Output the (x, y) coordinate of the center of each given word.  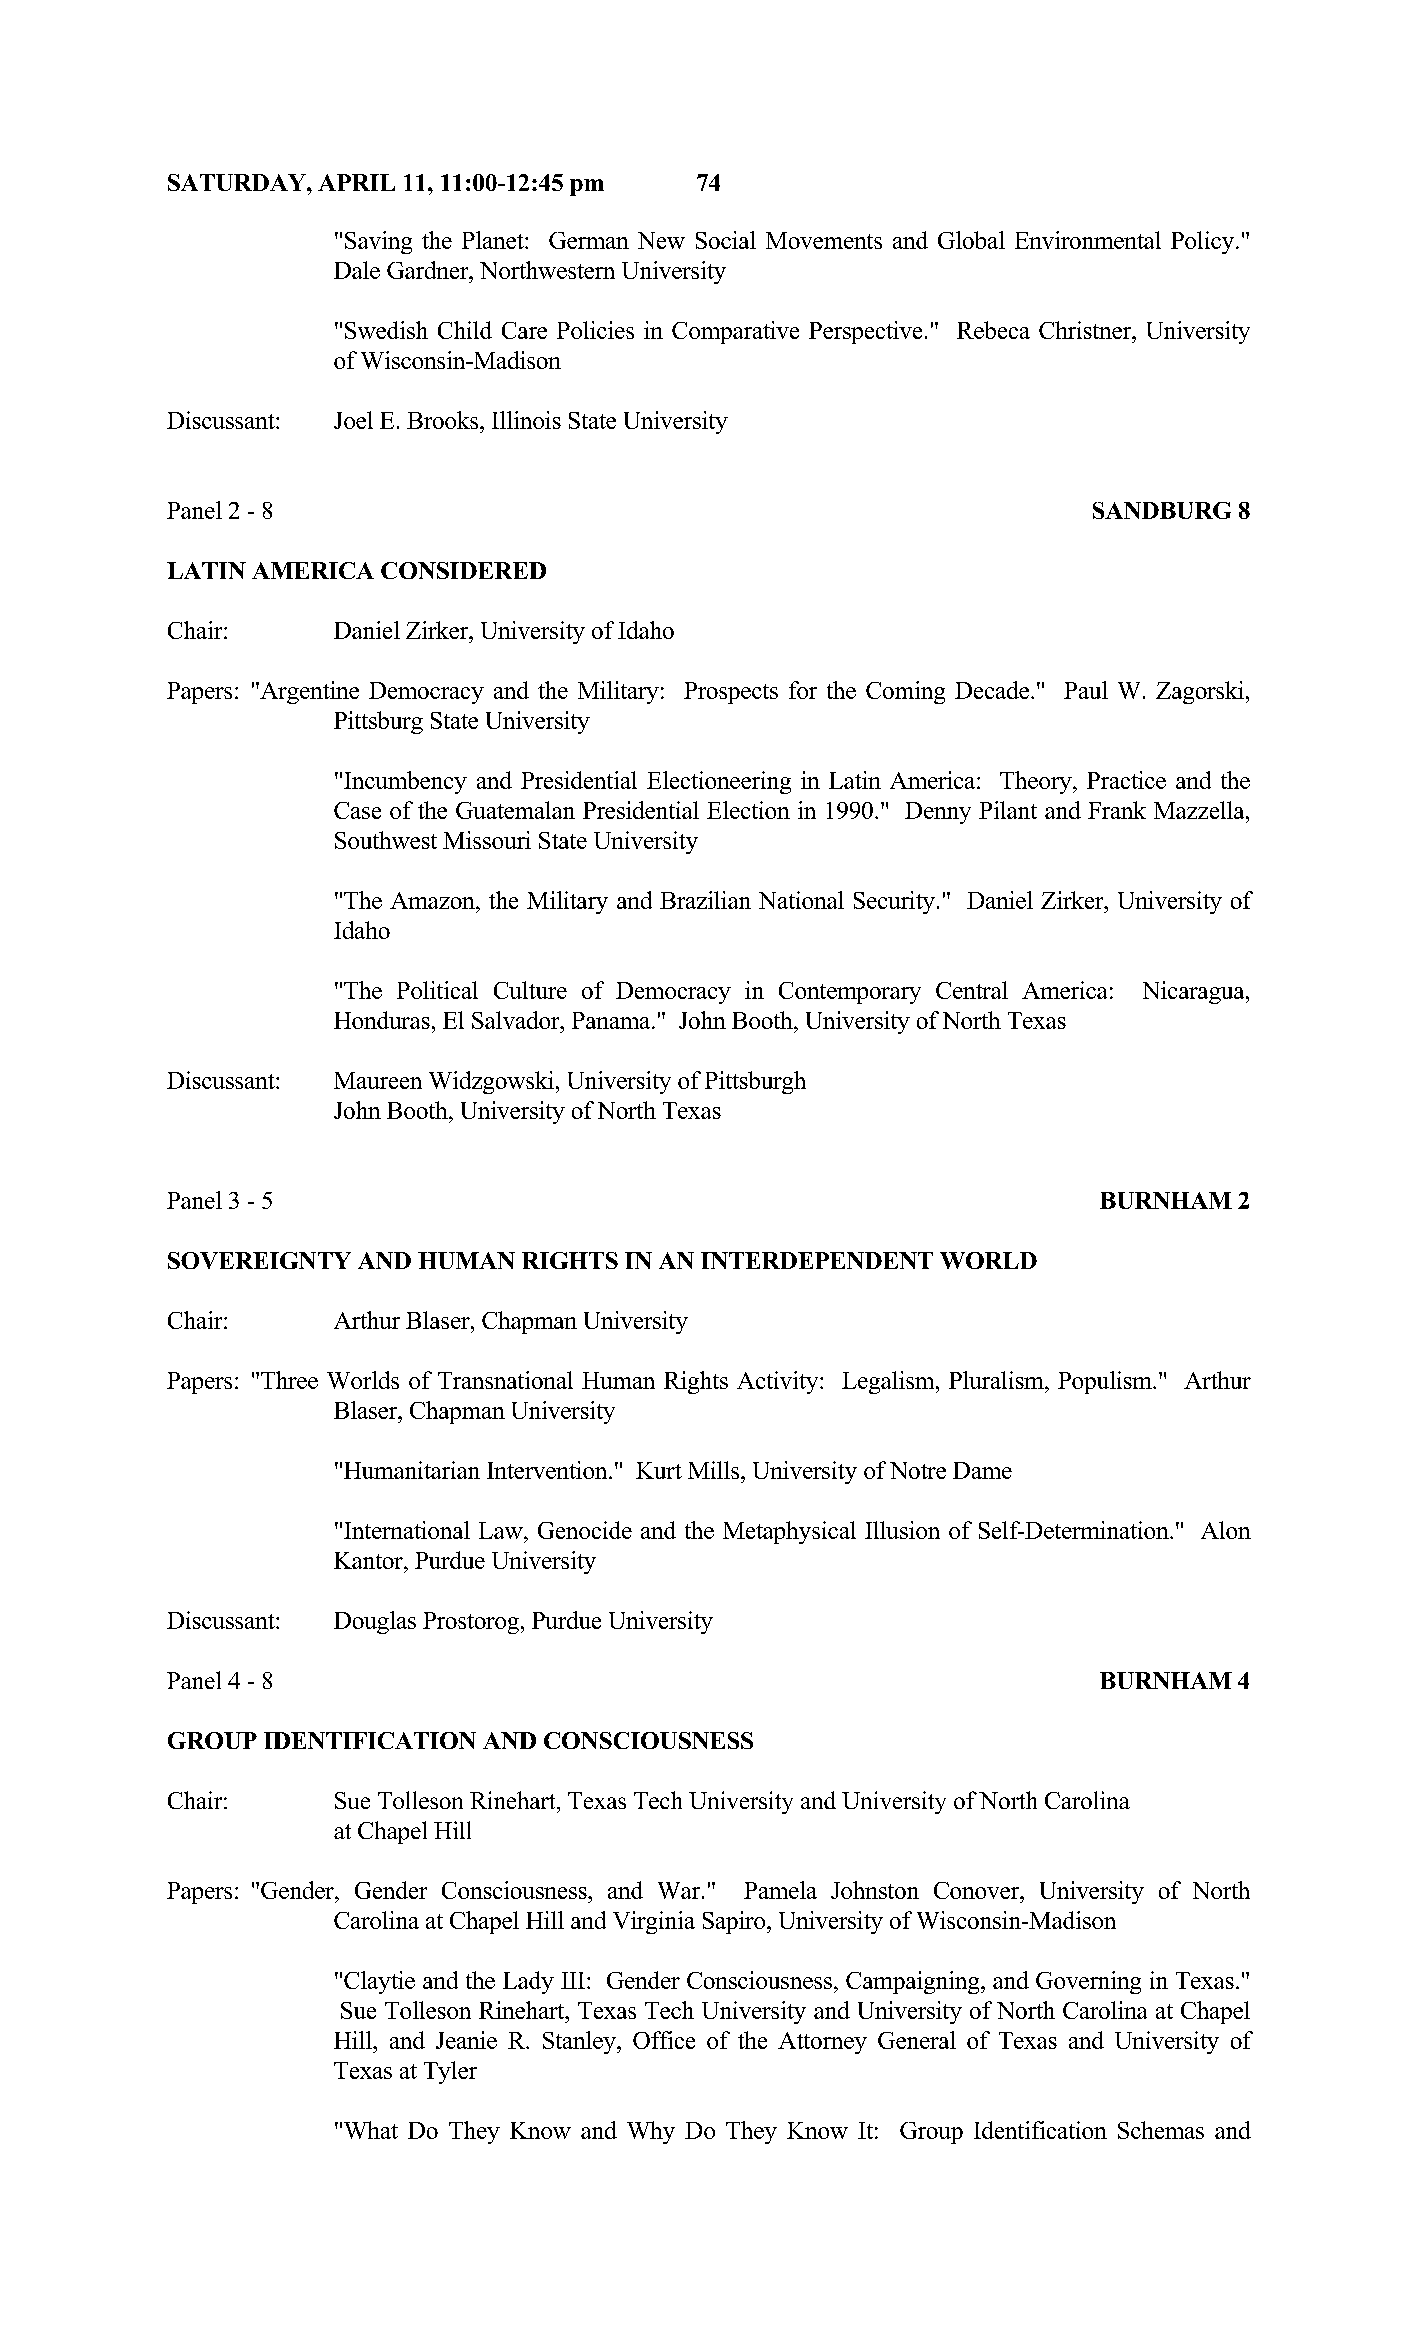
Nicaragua (1195, 992)
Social (726, 240)
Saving (378, 242)
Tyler (450, 2072)
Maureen (378, 1080)
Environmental (1088, 240)
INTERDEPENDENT (817, 1260)
